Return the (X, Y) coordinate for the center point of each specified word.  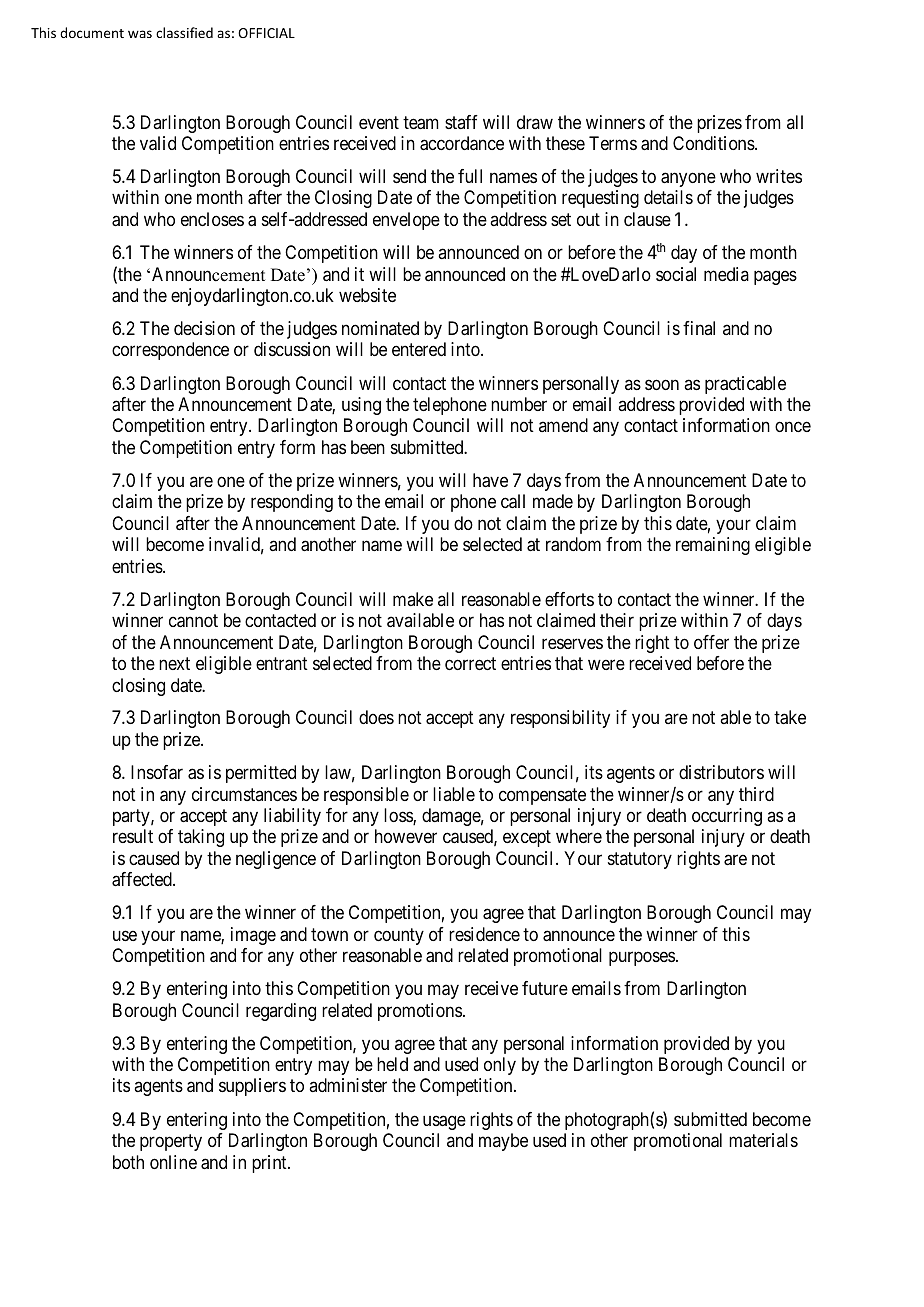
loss (399, 816)
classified (184, 32)
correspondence (170, 351)
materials (763, 1140)
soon (662, 384)
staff (461, 122)
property (171, 1142)
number (519, 404)
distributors (721, 772)
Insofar (157, 772)
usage (444, 1122)
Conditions (714, 143)
